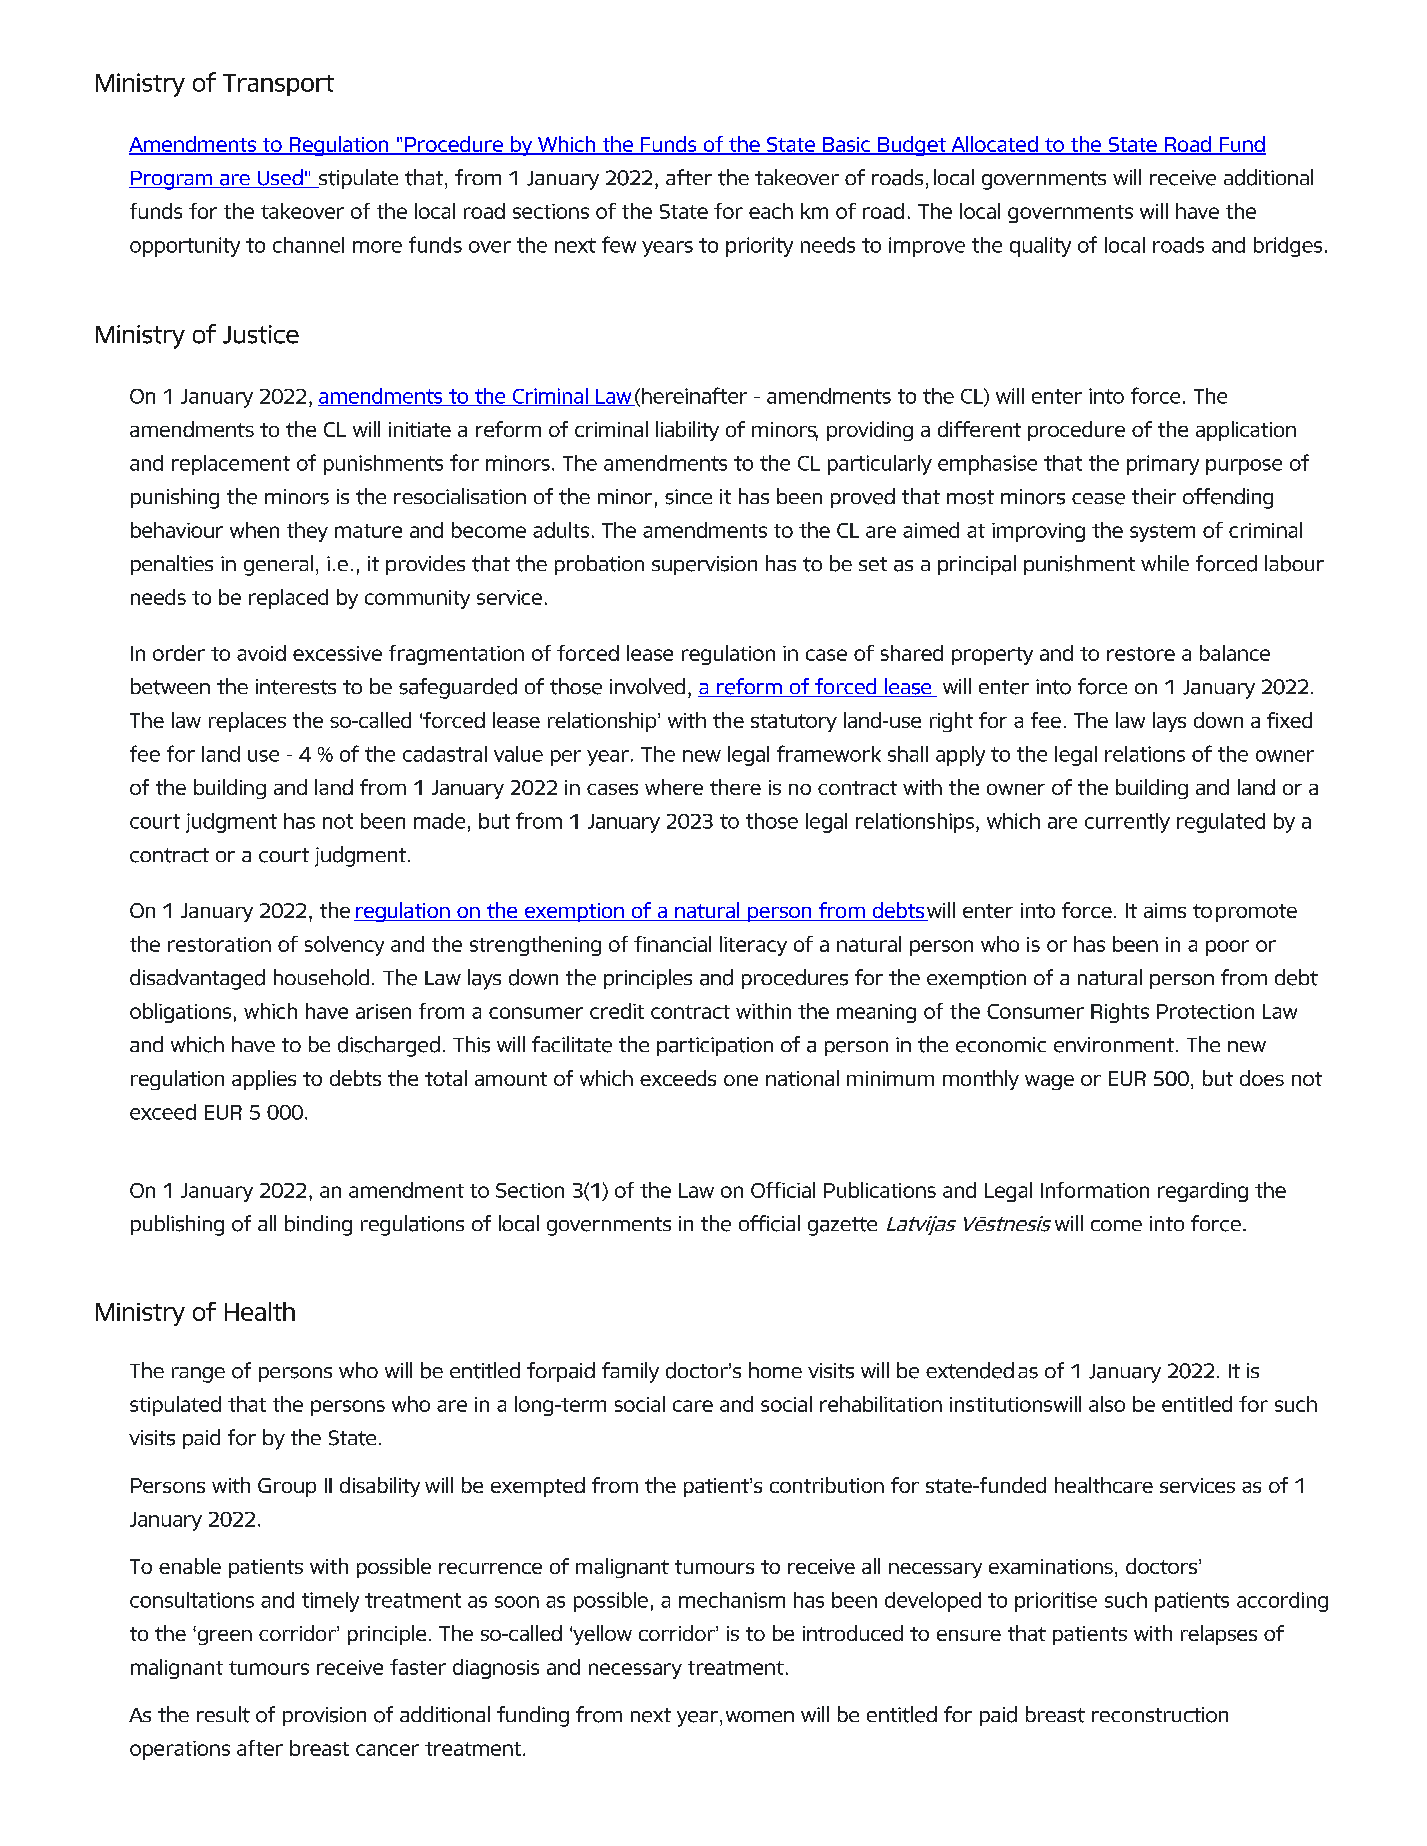  I want to click on currently, so click(1127, 823).
